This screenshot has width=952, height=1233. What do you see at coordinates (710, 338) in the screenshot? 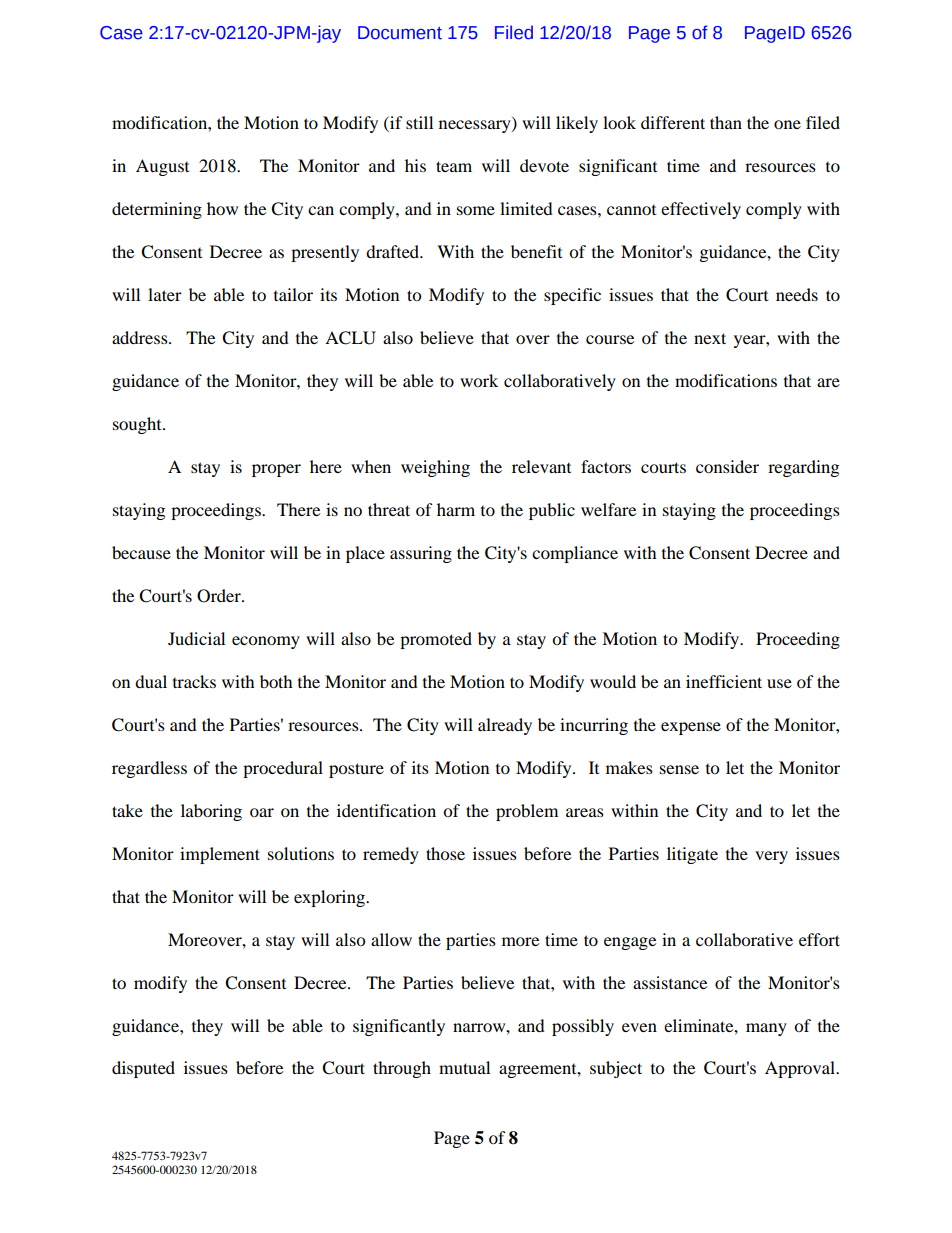
I see `next` at bounding box center [710, 338].
